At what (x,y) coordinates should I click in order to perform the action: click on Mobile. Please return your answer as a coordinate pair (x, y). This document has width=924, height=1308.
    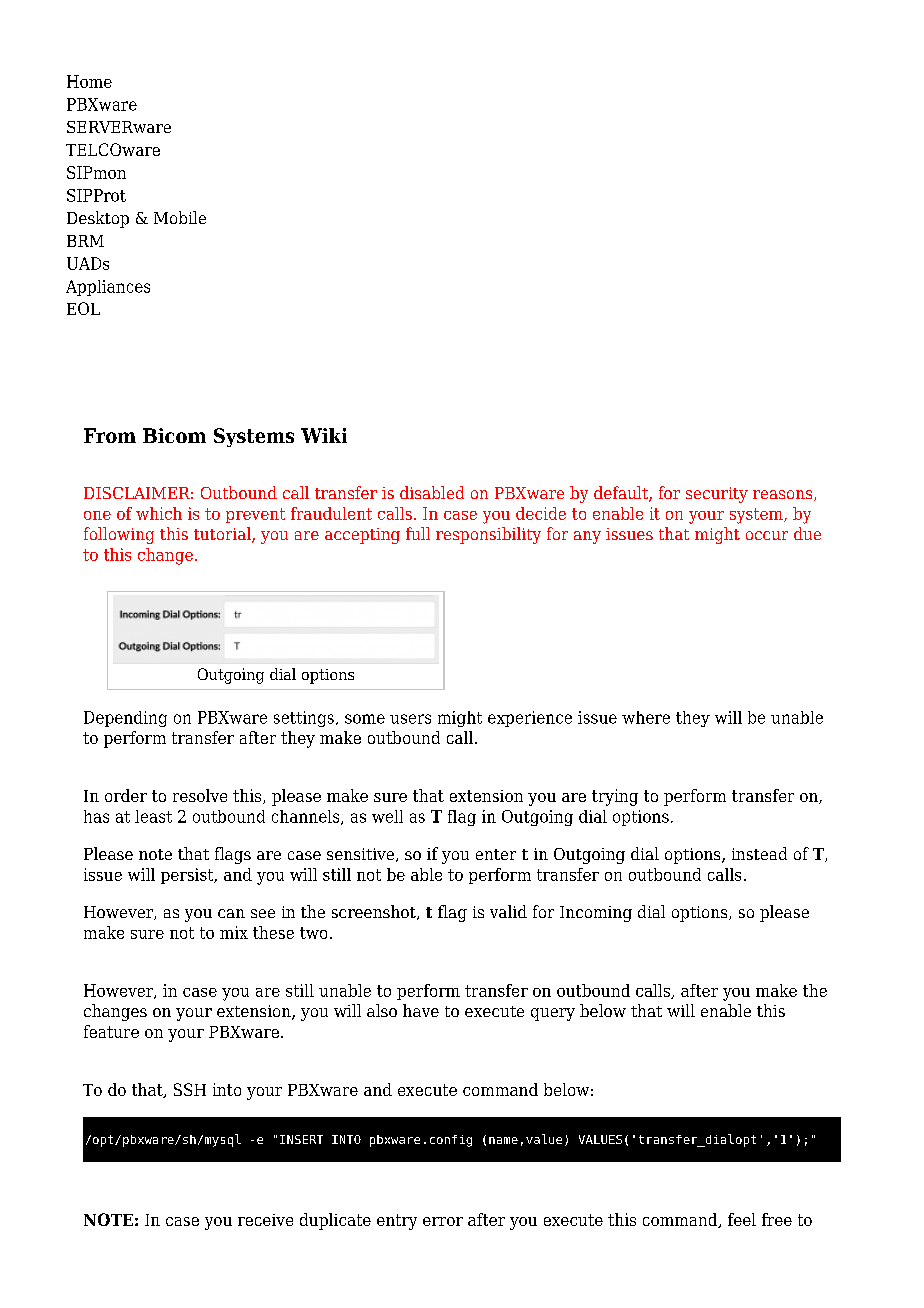
    Looking at the image, I should click on (180, 217).
